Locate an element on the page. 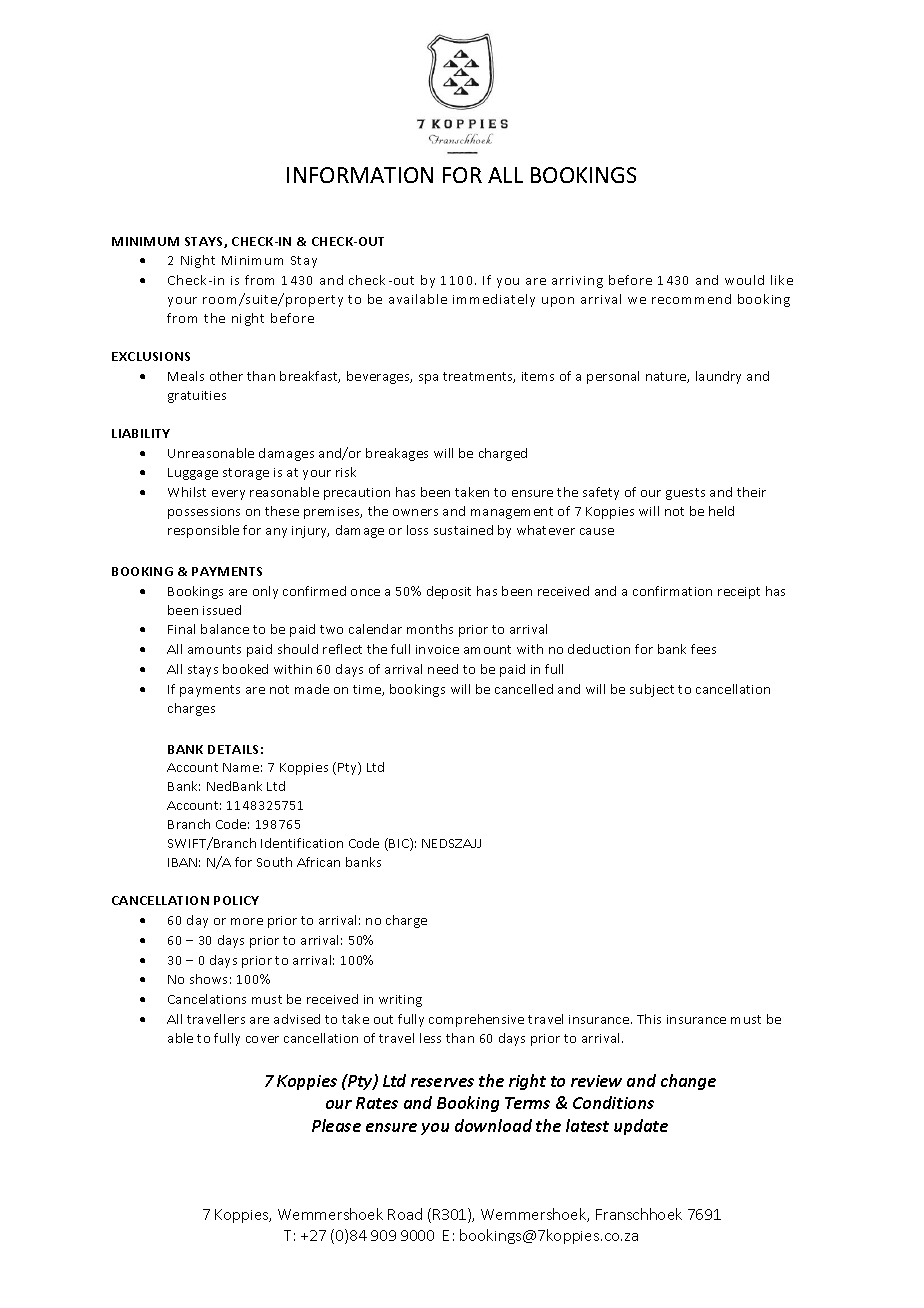 The image size is (924, 1308). gratuities is located at coordinates (197, 397).
